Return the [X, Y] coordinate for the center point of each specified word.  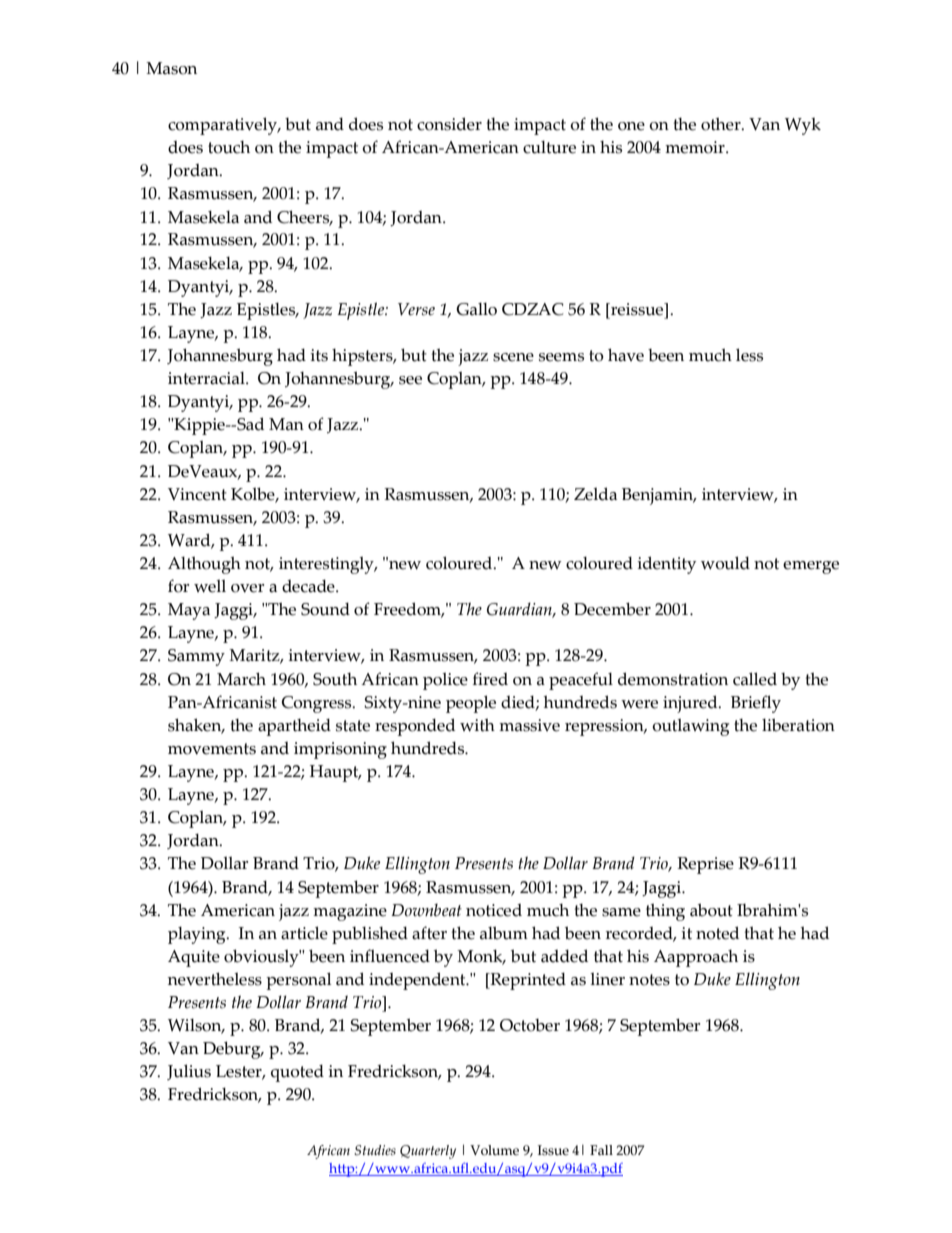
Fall [601, 1150]
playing [198, 935]
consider [449, 124]
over [247, 588]
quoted [297, 1073]
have [626, 355]
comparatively [224, 126]
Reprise [705, 865]
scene [513, 357]
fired [490, 679]
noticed [494, 910]
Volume [494, 1150]
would [725, 563]
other [722, 124]
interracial [207, 378]
